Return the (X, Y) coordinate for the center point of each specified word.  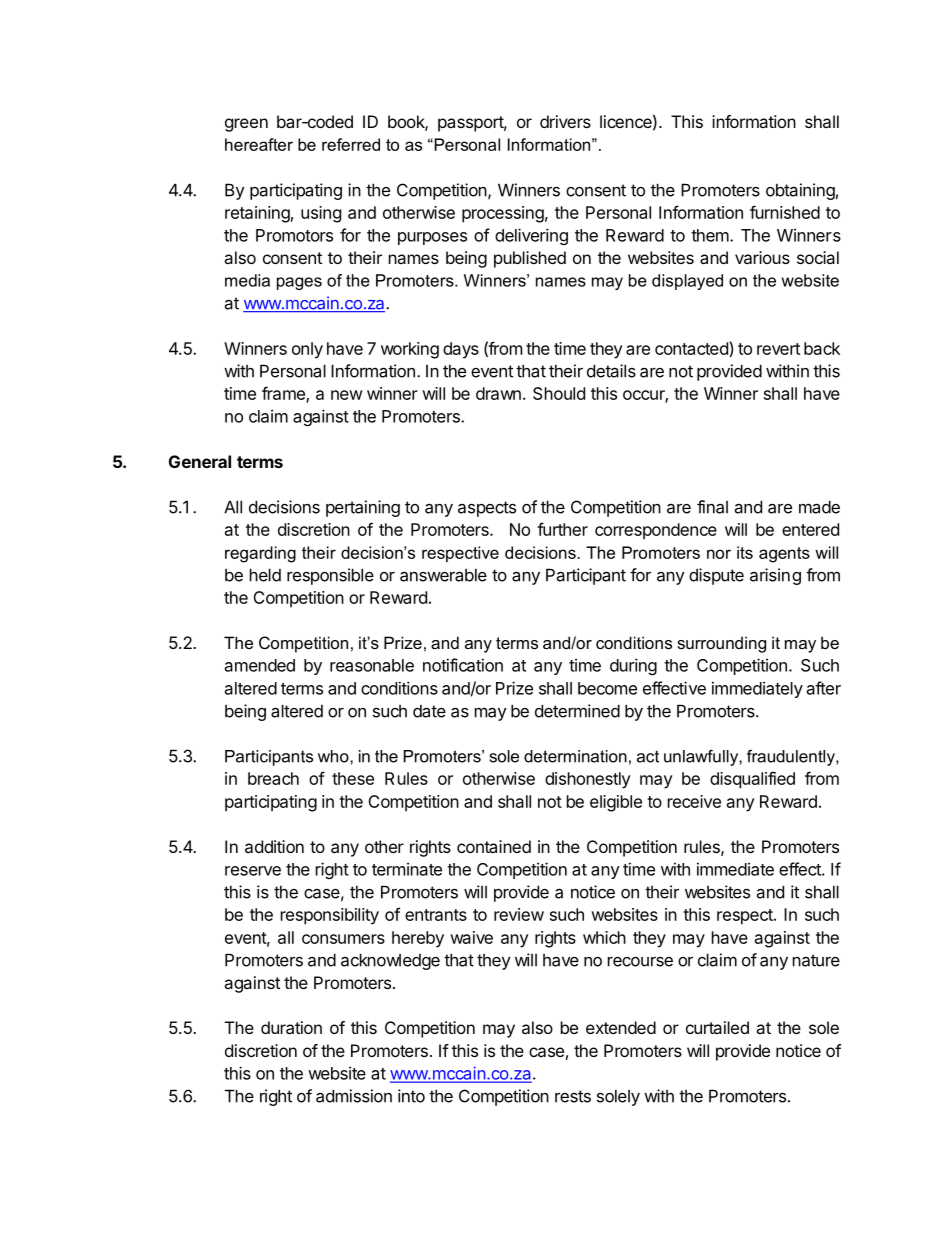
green (246, 125)
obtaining (800, 191)
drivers (565, 121)
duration (291, 1027)
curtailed (717, 1027)
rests (573, 1096)
